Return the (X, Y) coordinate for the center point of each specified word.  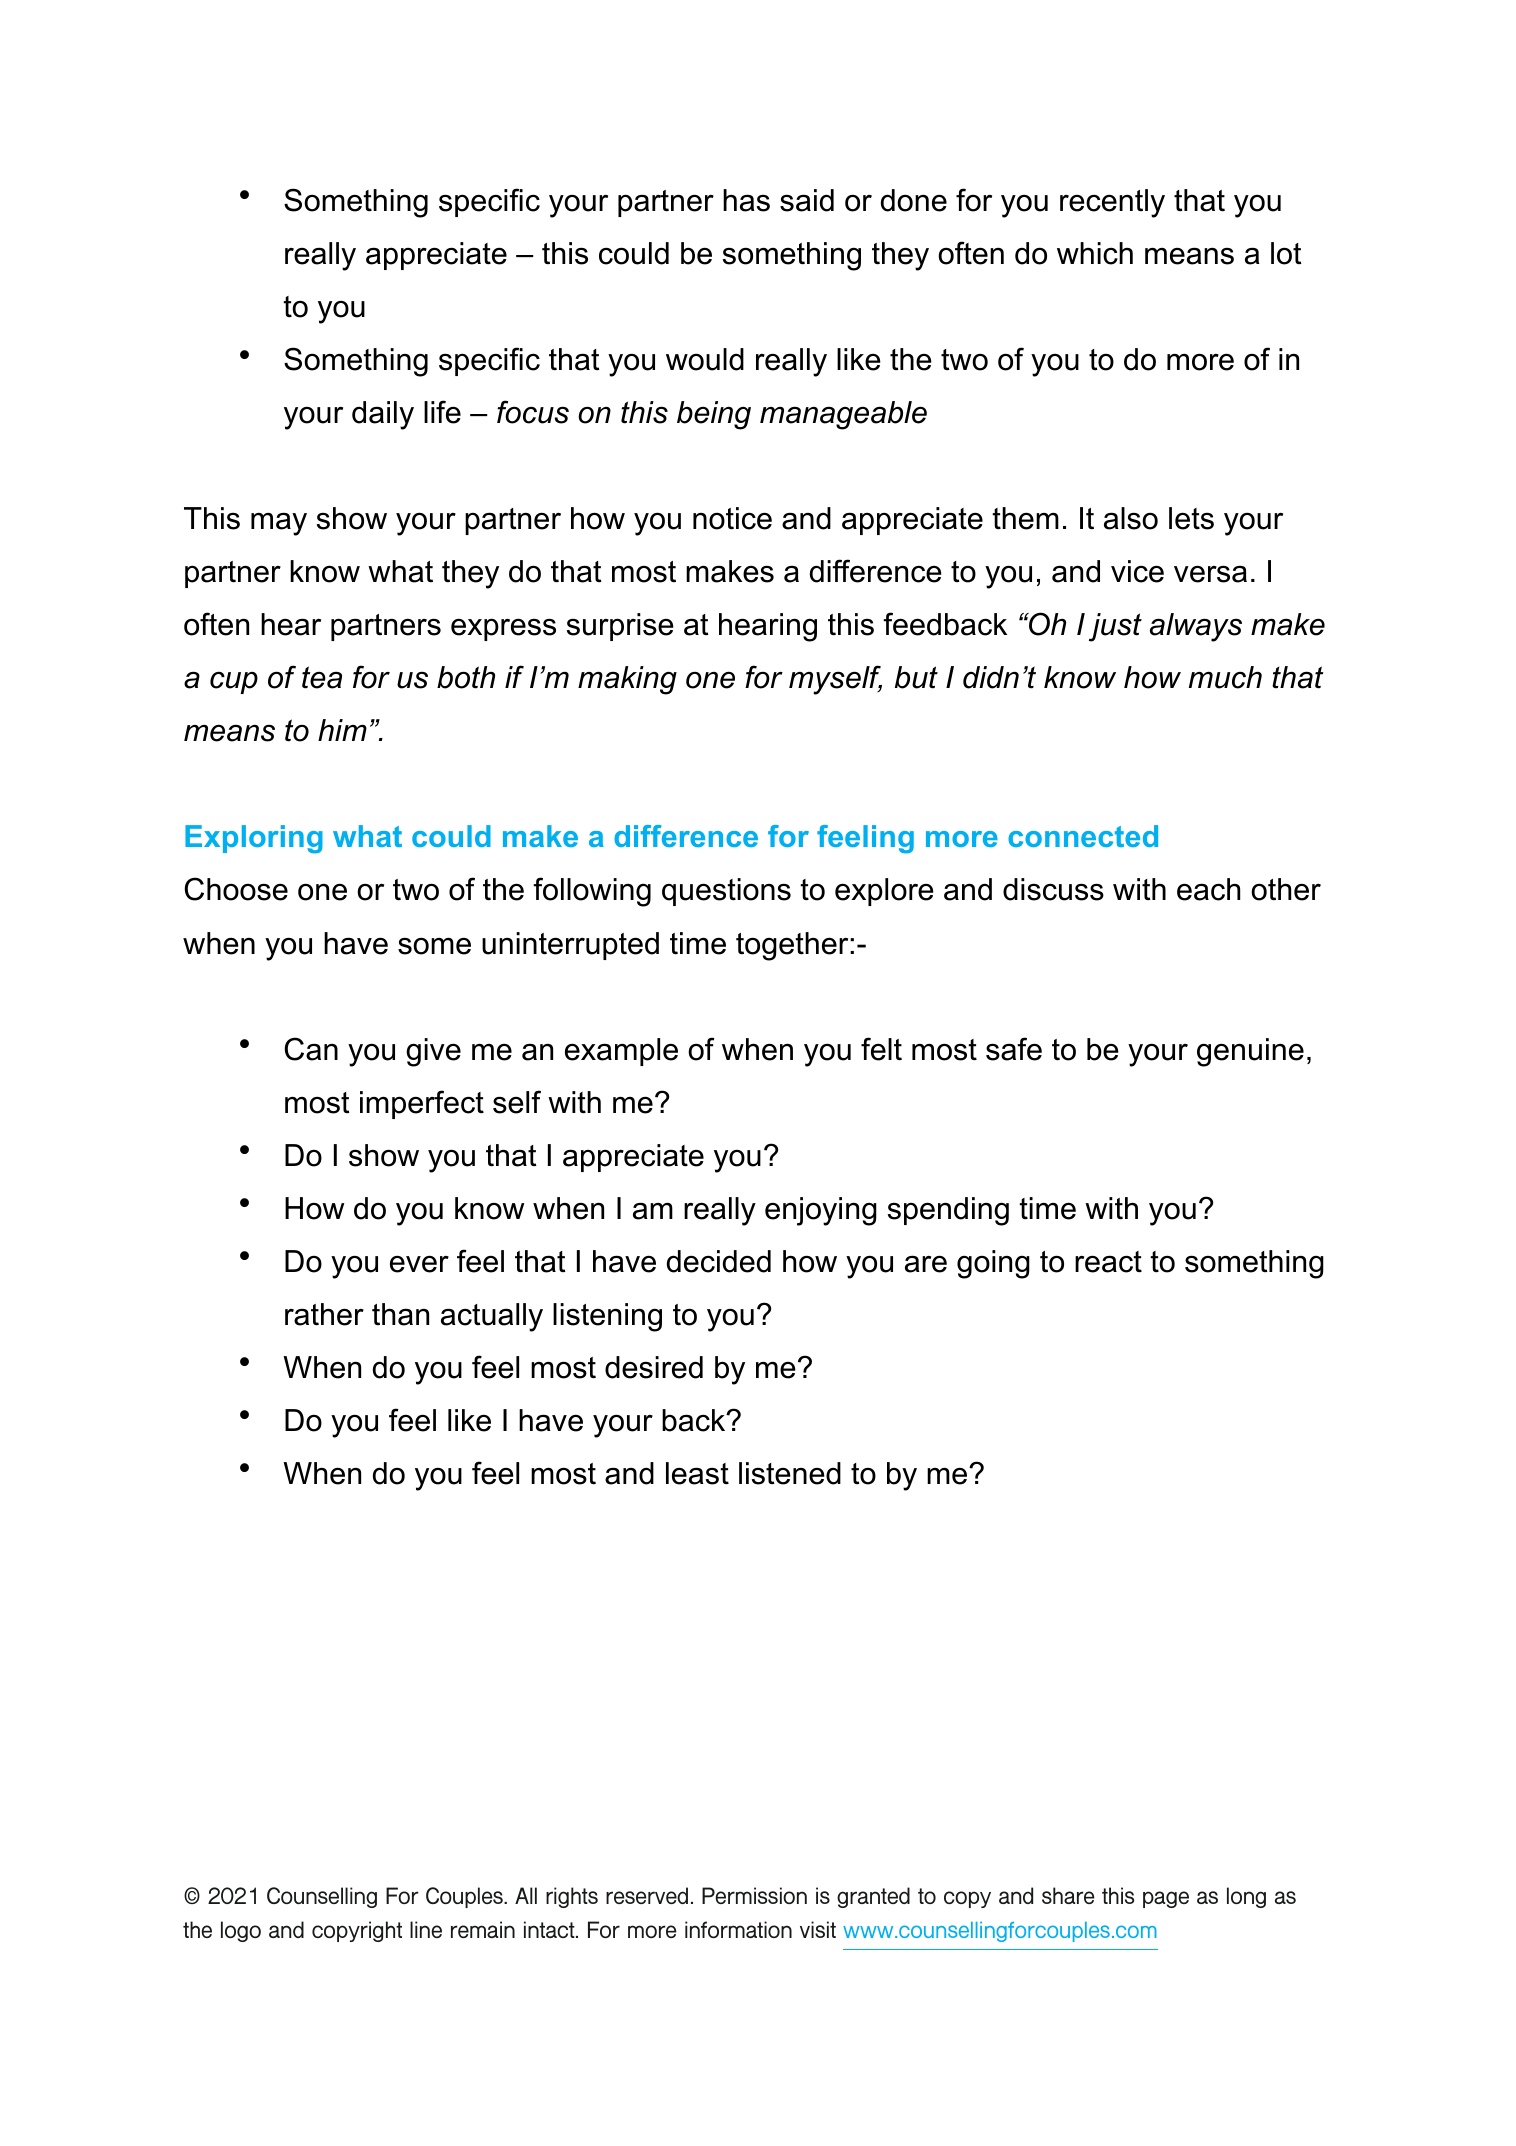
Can (311, 1049)
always (1196, 627)
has (746, 200)
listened (790, 1473)
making (627, 680)
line (426, 1929)
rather (324, 1314)
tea (322, 677)
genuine (1250, 1052)
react (1108, 1262)
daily (383, 415)
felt (881, 1049)
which (1095, 253)
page (1166, 1899)
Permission (754, 1895)
